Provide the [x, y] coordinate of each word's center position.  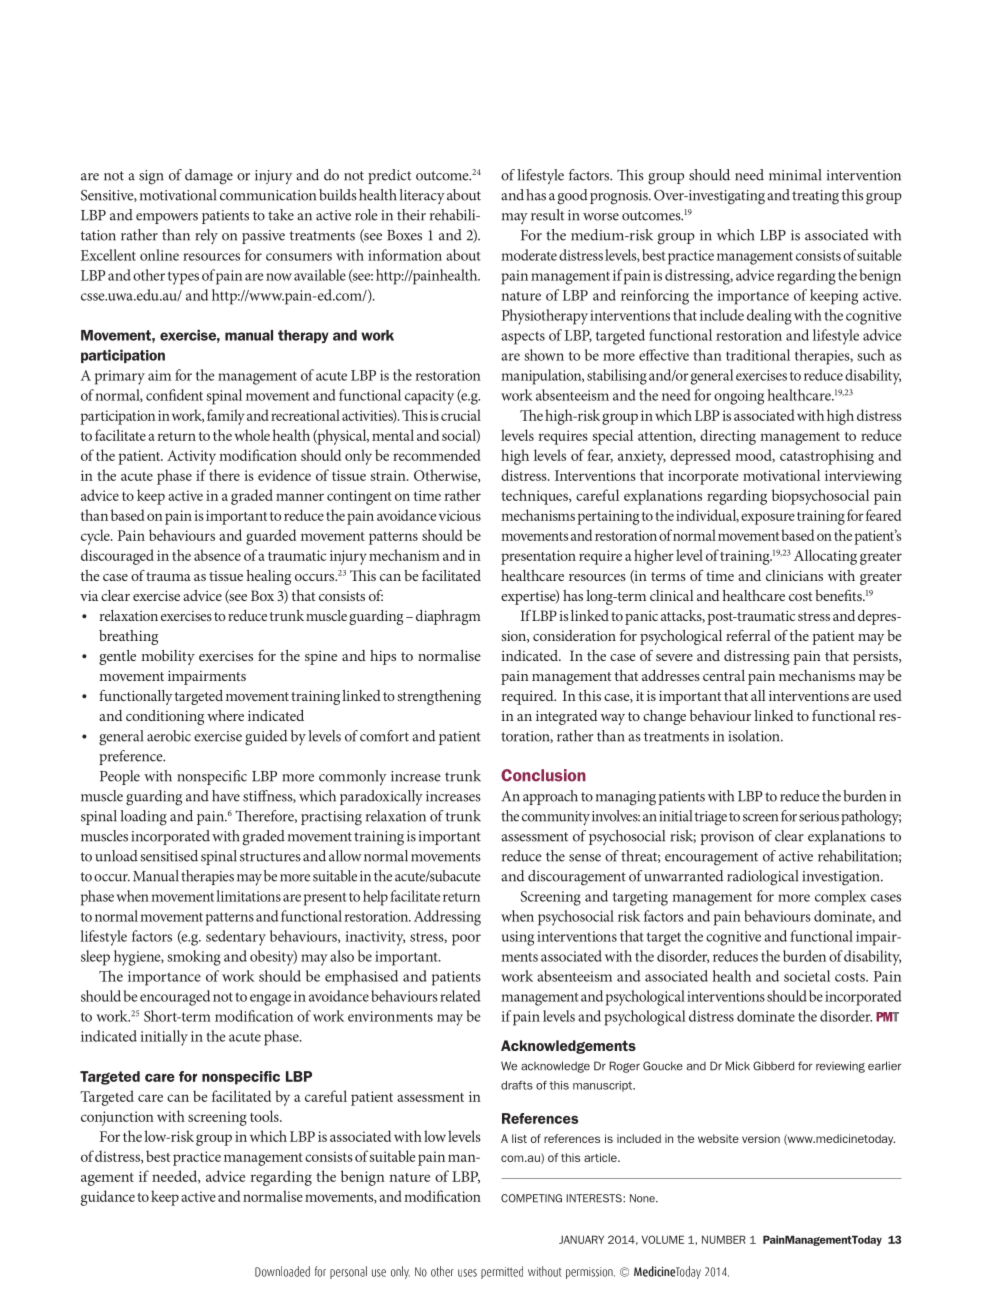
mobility [168, 657]
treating [815, 197]
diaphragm [448, 617]
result [547, 215]
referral [748, 635]
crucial [461, 415]
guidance [108, 1198]
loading [144, 818]
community [556, 818]
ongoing [739, 397]
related [460, 996]
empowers [167, 218]
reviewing [840, 1067]
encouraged [175, 998]
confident [174, 395]
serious [819, 816]
